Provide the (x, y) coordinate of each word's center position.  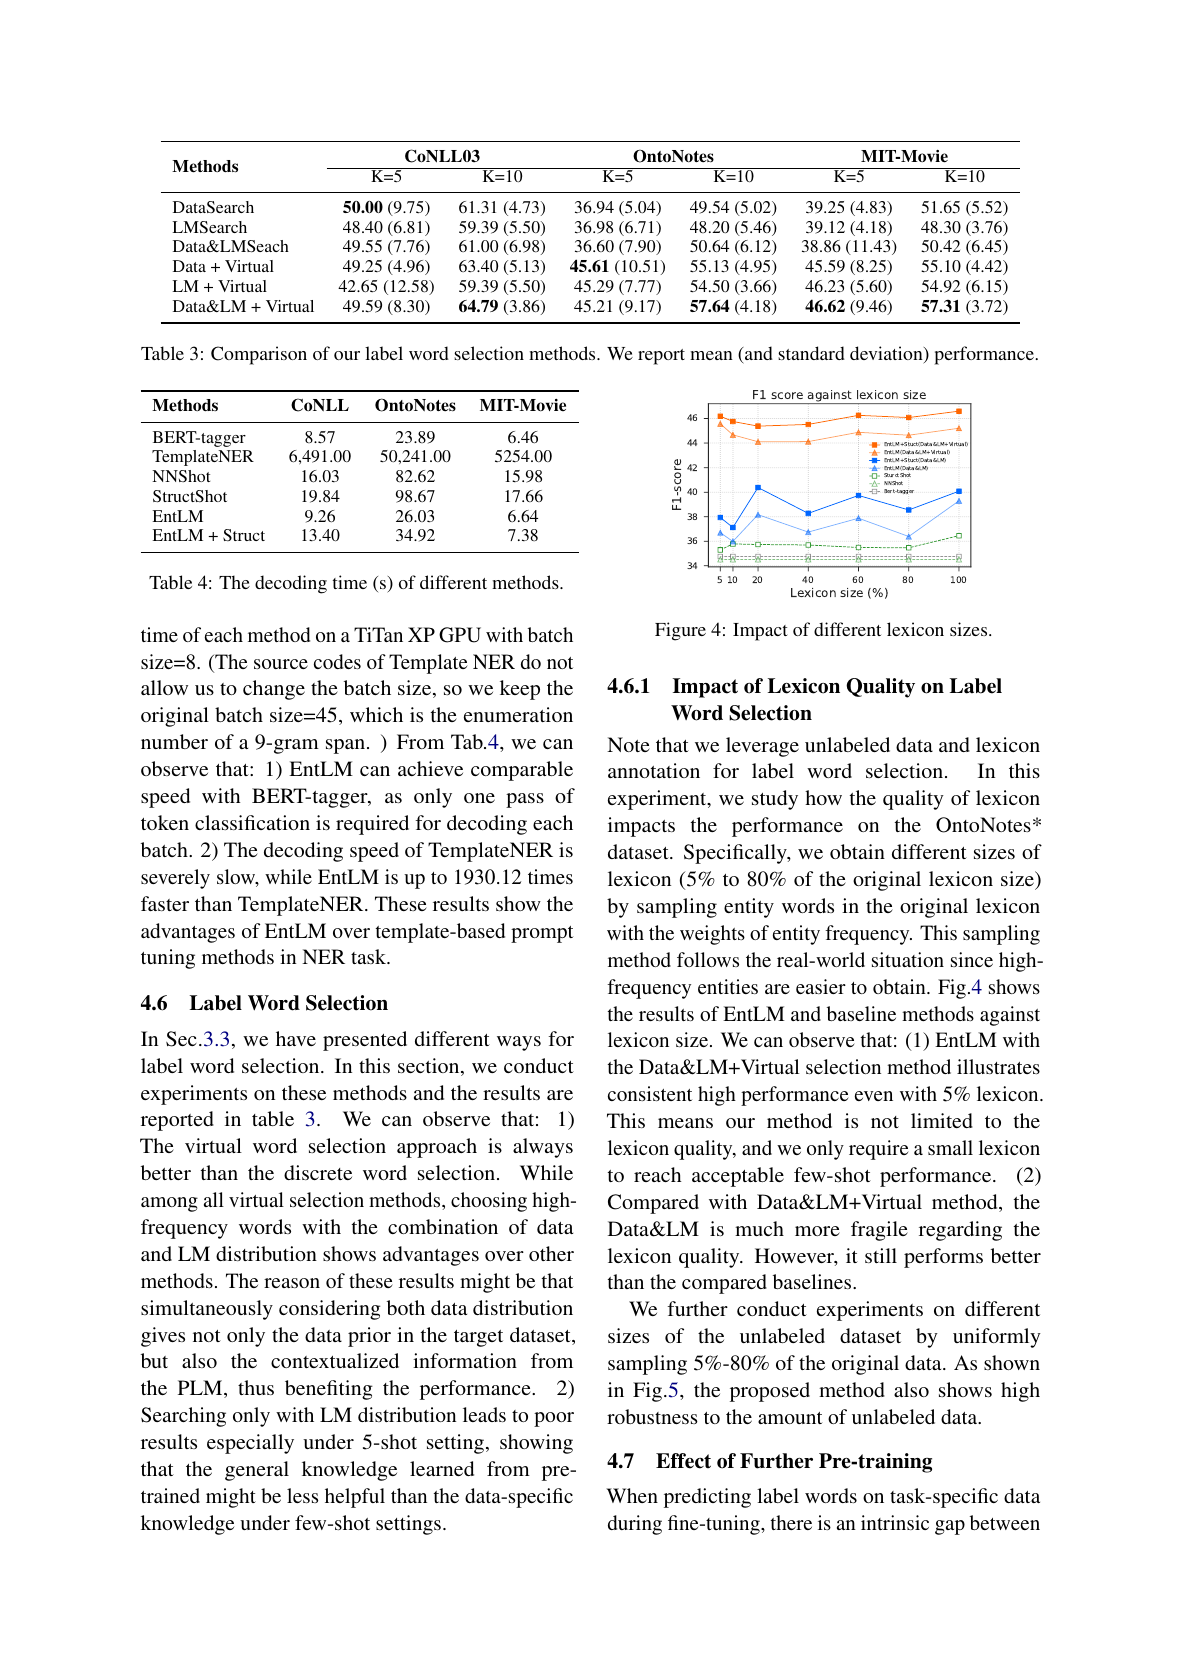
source (281, 664)
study (775, 800)
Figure (680, 631)
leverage (762, 747)
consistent (650, 1093)
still (881, 1255)
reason (292, 1283)
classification (252, 822)
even (874, 1096)
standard (811, 353)
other (551, 1253)
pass (525, 800)
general (257, 1471)
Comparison (259, 355)
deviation (887, 354)
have (296, 1038)
